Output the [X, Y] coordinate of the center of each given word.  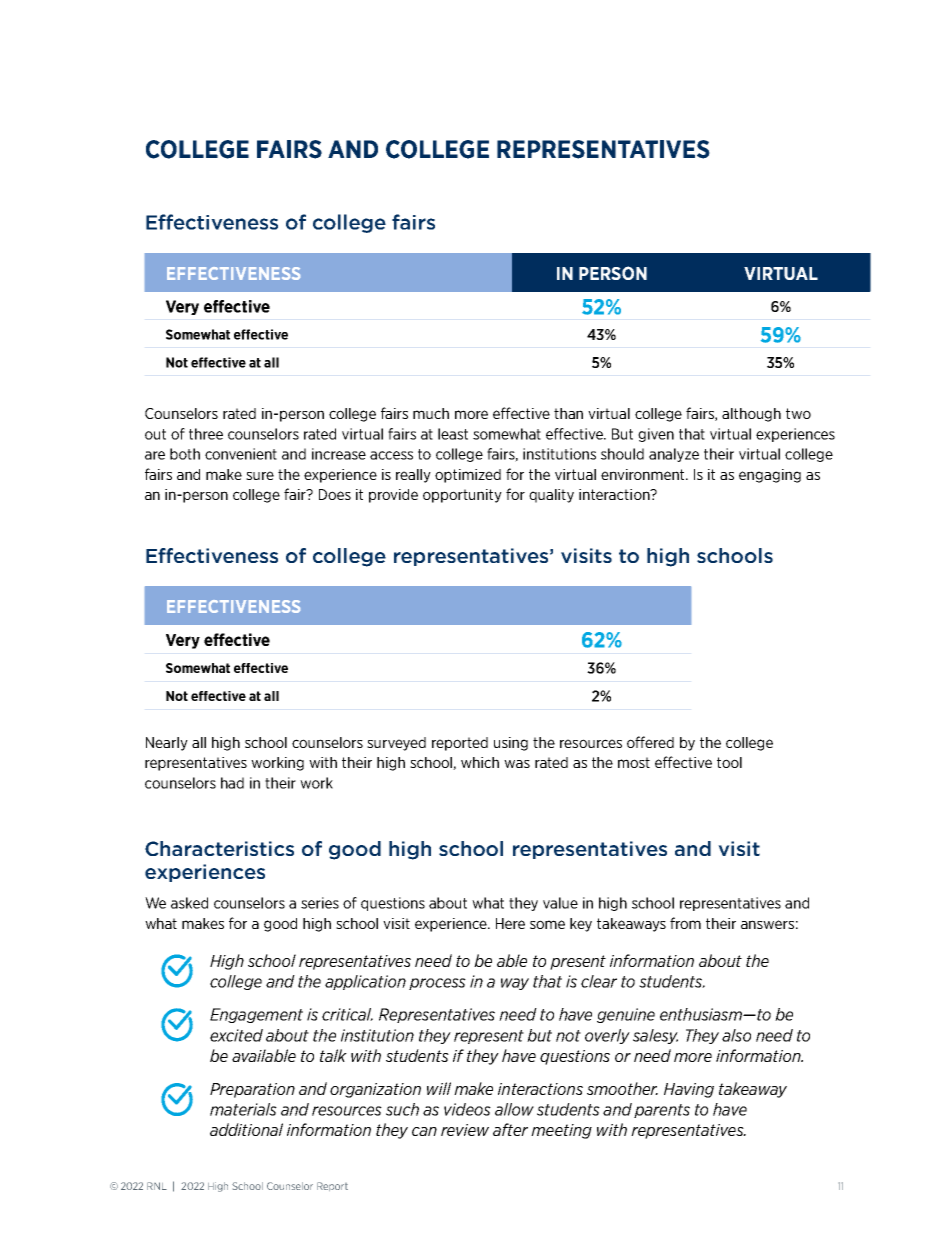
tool [729, 762]
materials [243, 1109]
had [232, 783]
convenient [241, 454]
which [480, 762]
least [453, 434]
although [751, 415]
